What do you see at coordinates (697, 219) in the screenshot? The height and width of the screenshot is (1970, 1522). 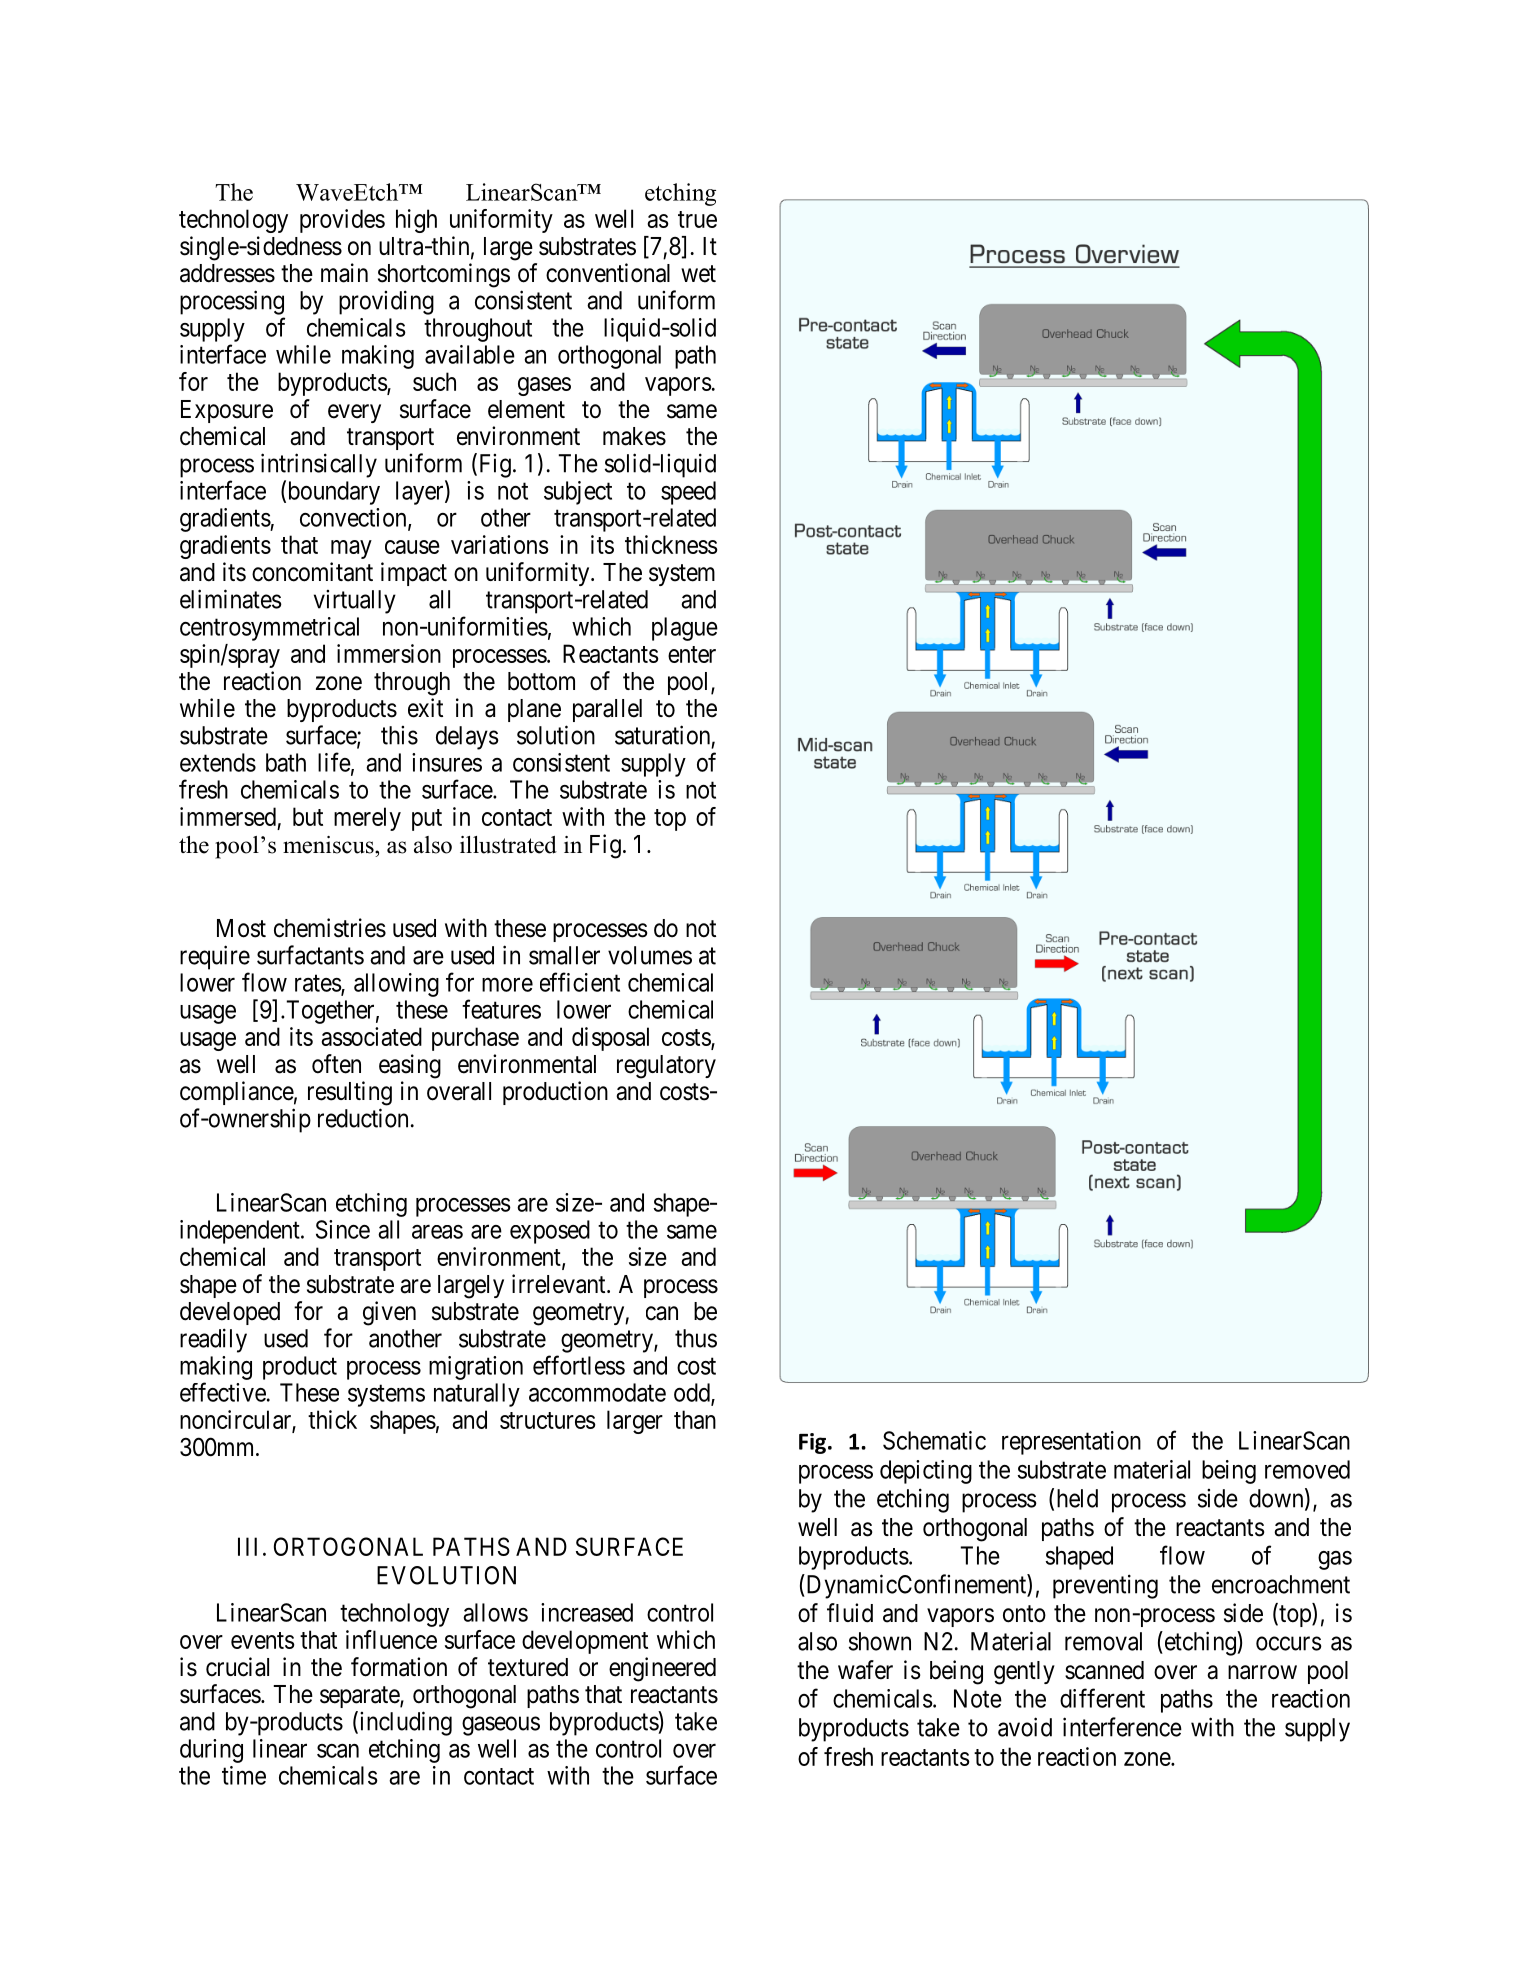 I see `true` at bounding box center [697, 219].
